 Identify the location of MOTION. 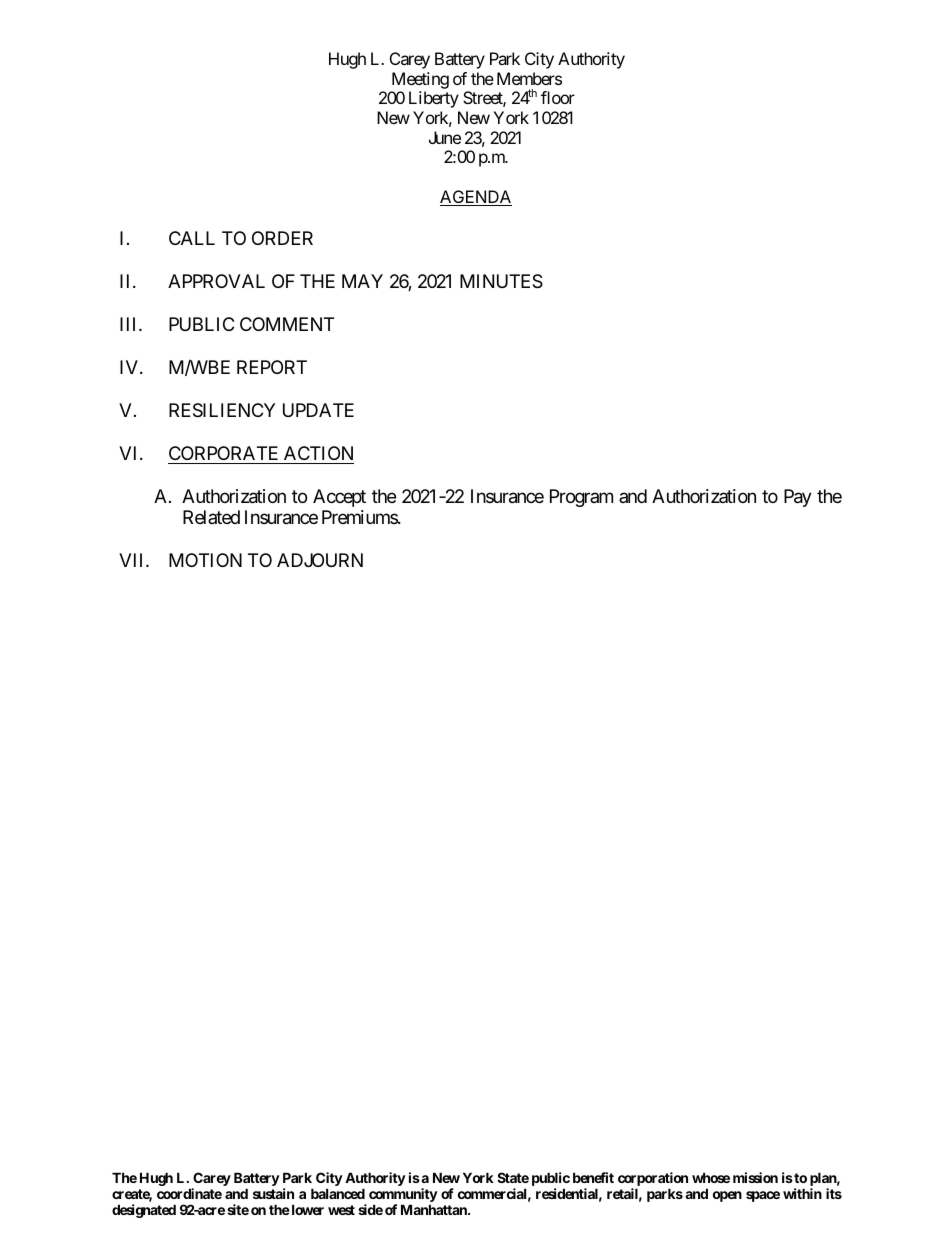
(205, 560).
